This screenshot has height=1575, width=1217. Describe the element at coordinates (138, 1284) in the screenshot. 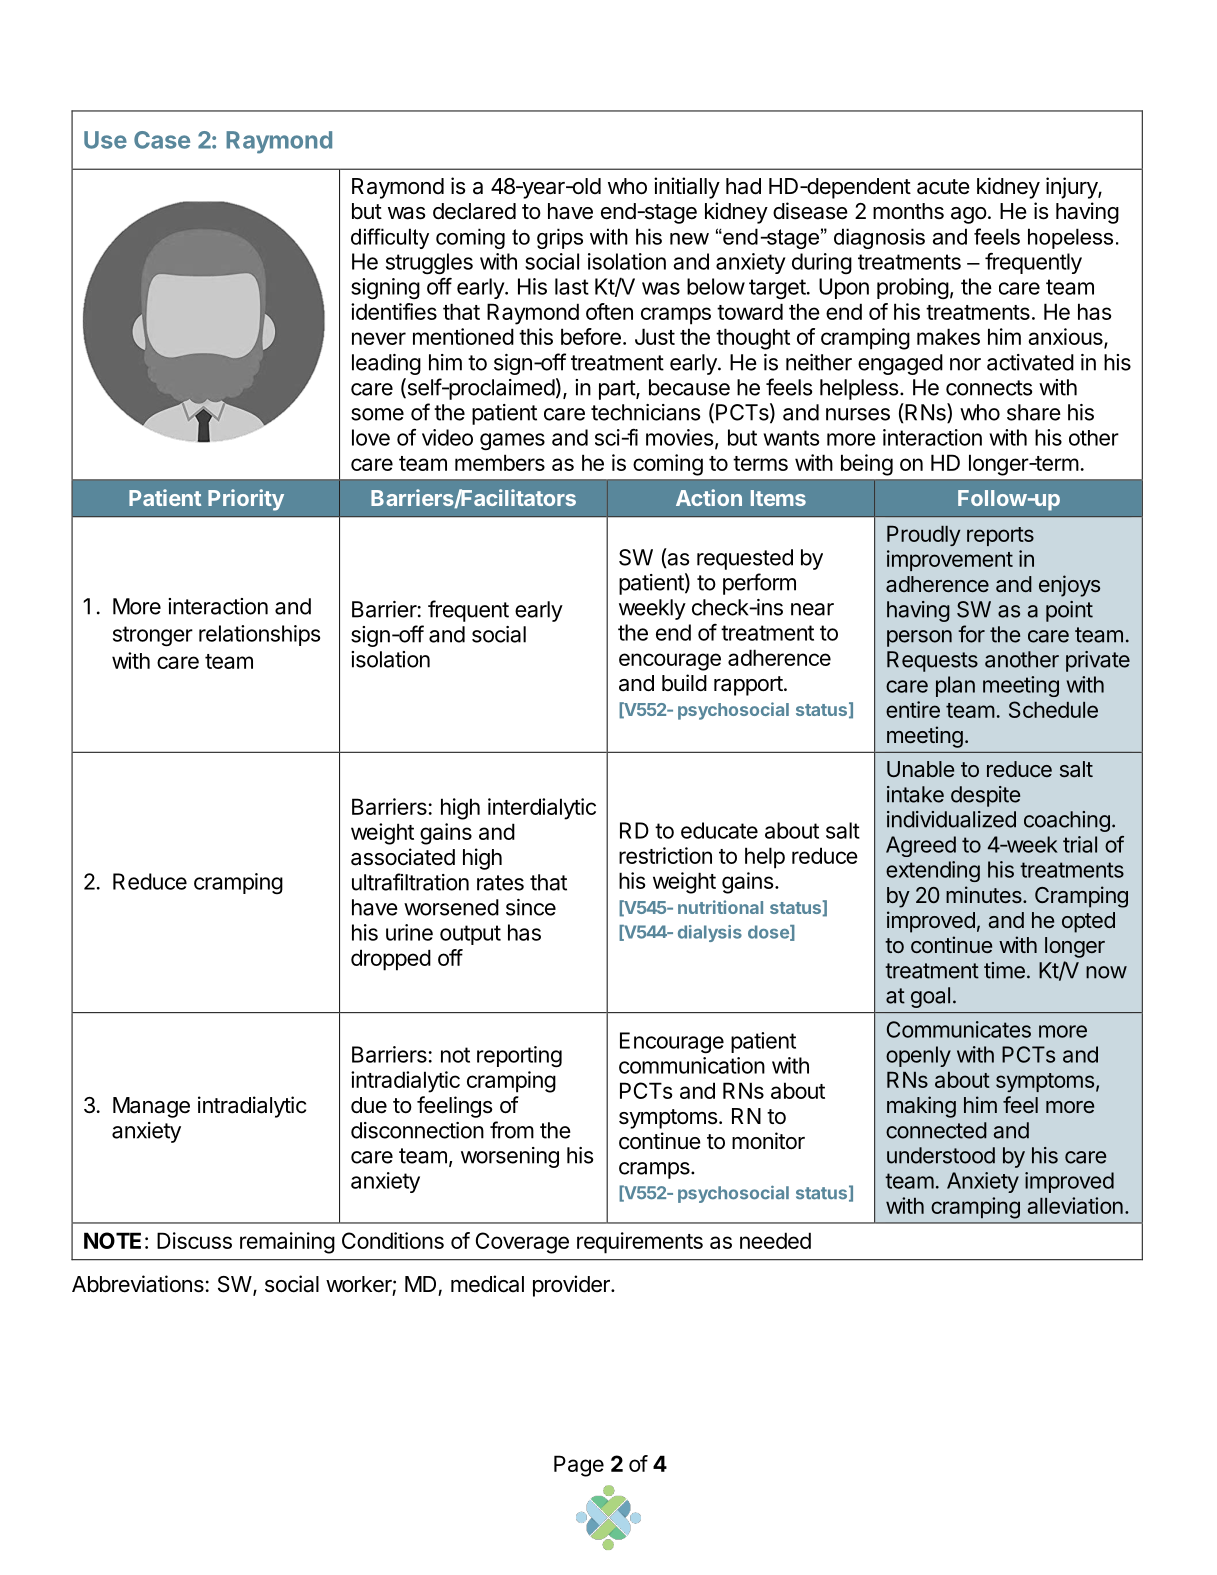

I see `Abbreviations` at that location.
